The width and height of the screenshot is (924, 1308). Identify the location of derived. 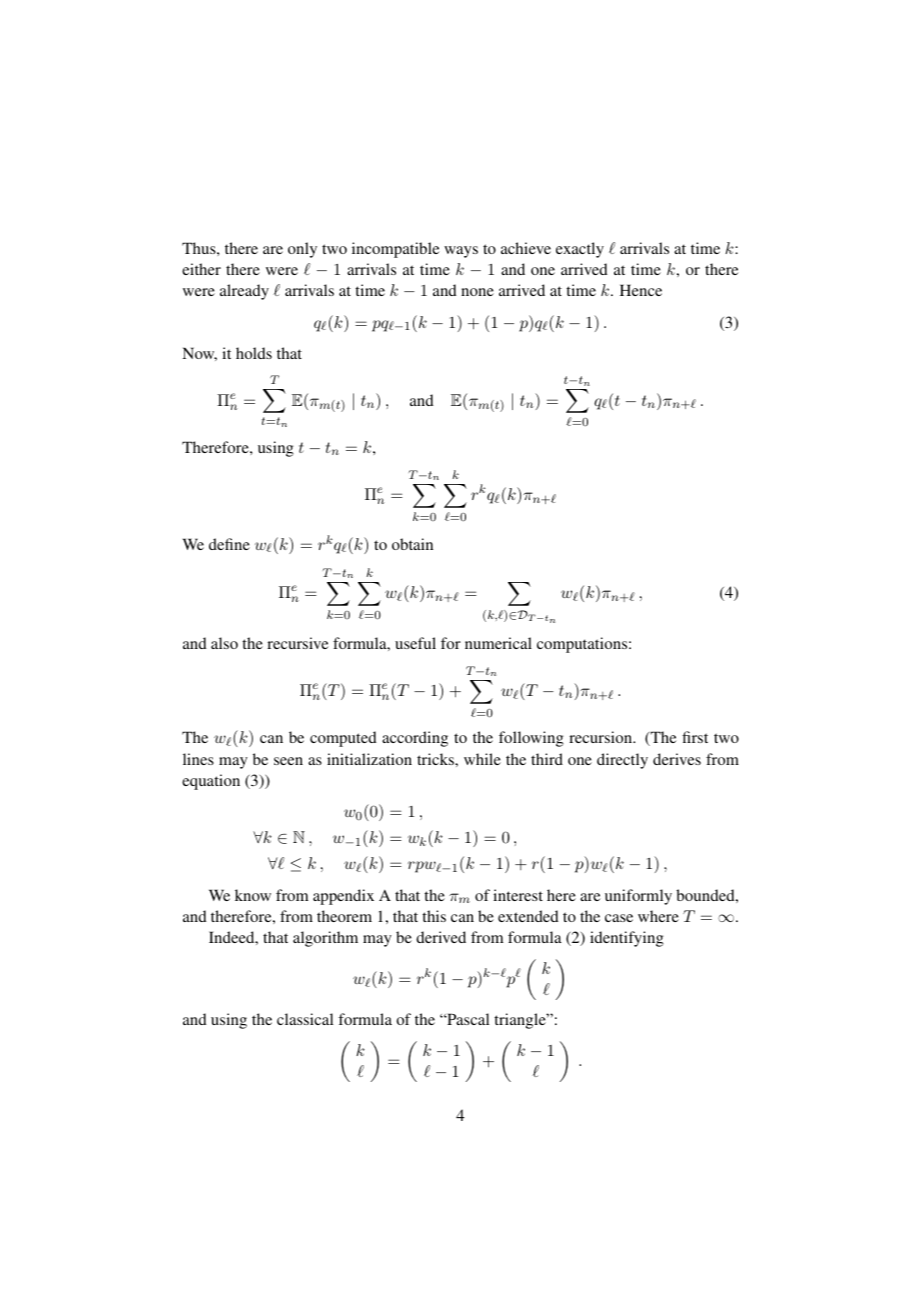
(441, 937).
